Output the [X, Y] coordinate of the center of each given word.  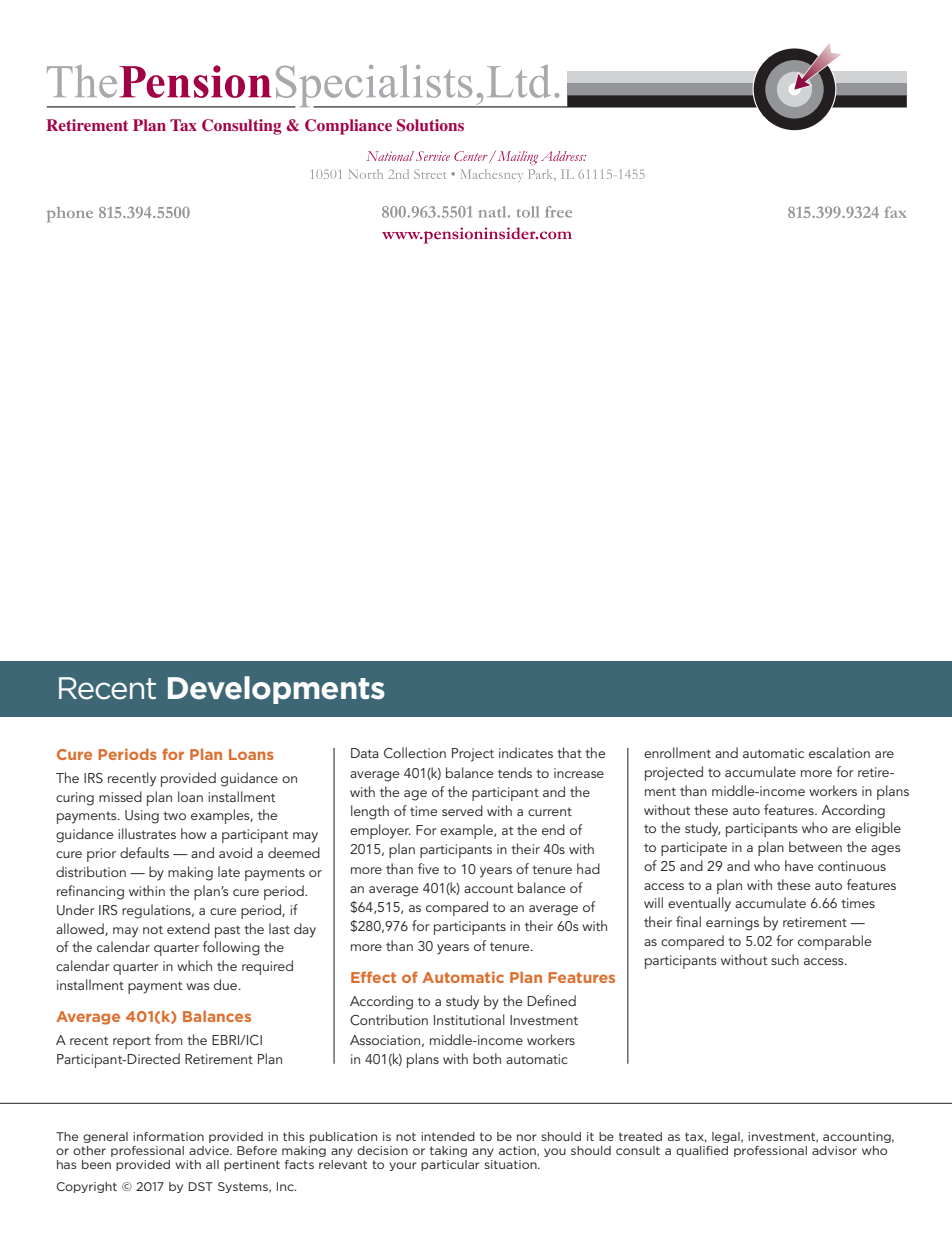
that [569, 752]
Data [365, 753]
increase [579, 773]
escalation [839, 752]
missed [120, 796]
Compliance [348, 127]
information [168, 1136]
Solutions [430, 125]
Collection [415, 753]
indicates [526, 752]
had [588, 868]
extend [188, 928]
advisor [834, 1150]
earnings [732, 924]
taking [448, 1151]
